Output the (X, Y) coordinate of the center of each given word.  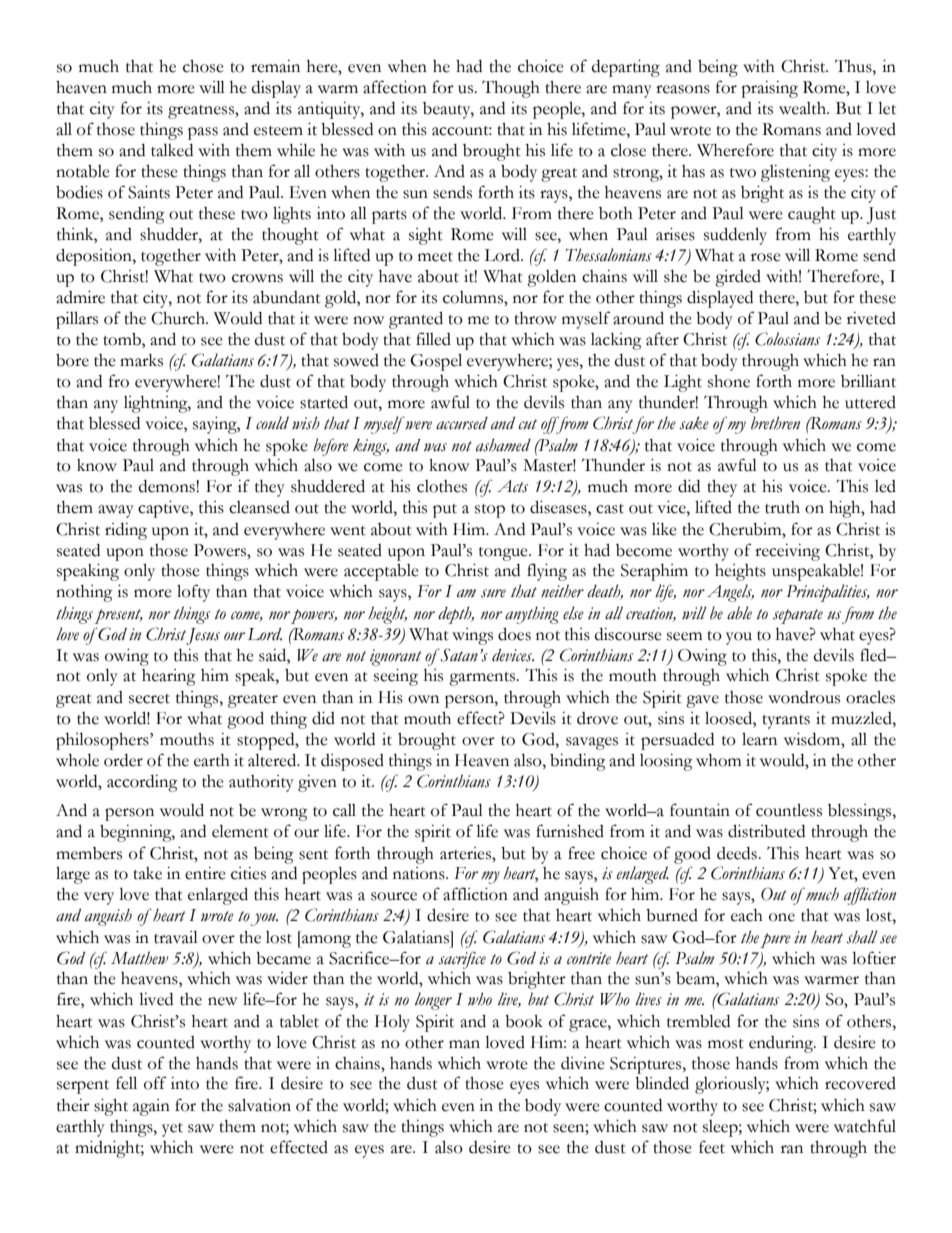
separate (798, 616)
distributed (766, 831)
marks (141, 360)
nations (420, 873)
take (147, 873)
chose (203, 66)
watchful (865, 1126)
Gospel (436, 362)
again (151, 1107)
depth (456, 615)
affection (395, 87)
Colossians (787, 339)
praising (769, 89)
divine (583, 1063)
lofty (193, 593)
